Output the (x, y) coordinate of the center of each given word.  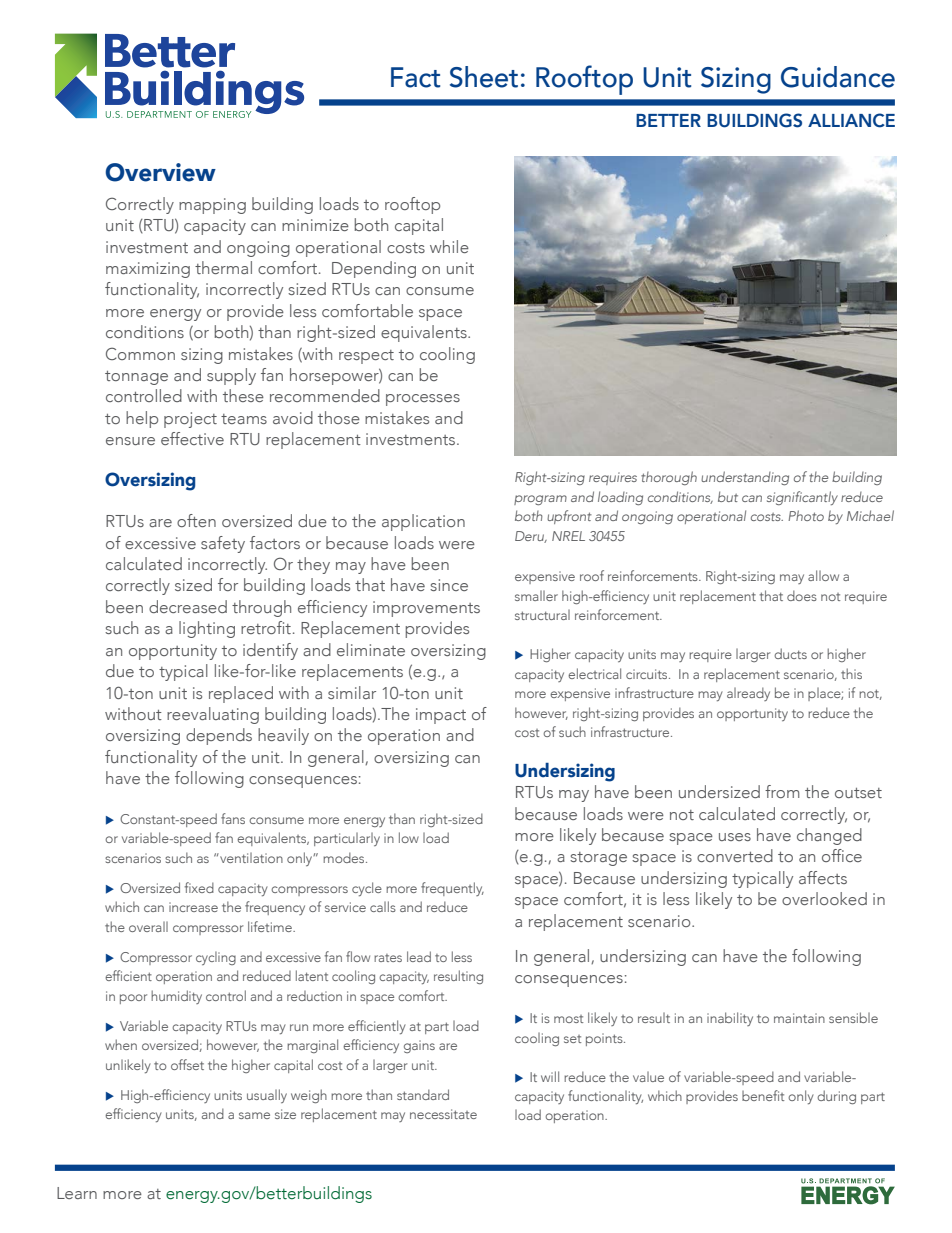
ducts (790, 653)
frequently (452, 889)
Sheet (484, 77)
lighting (207, 629)
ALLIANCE (851, 120)
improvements (426, 609)
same (254, 1115)
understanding (745, 478)
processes (423, 400)
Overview (160, 172)
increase (193, 907)
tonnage (136, 378)
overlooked (824, 898)
